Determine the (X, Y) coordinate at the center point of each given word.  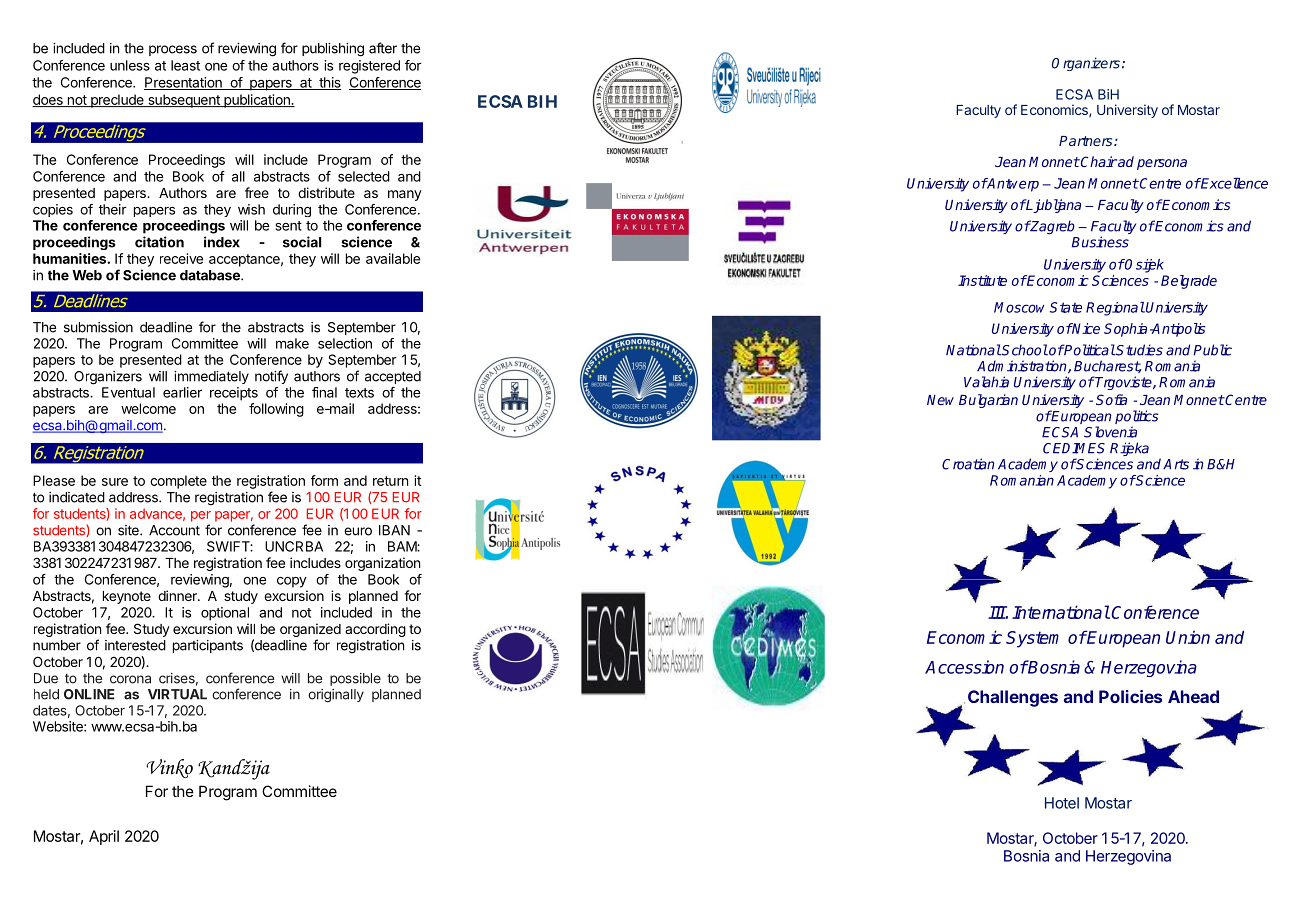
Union (1188, 637)
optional (225, 614)
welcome (148, 408)
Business (1100, 242)
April (104, 837)
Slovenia (1110, 432)
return (390, 481)
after (383, 48)
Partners (1087, 141)
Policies (1130, 696)
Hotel (1062, 803)
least (185, 65)
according (375, 630)
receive (181, 258)
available (393, 258)
